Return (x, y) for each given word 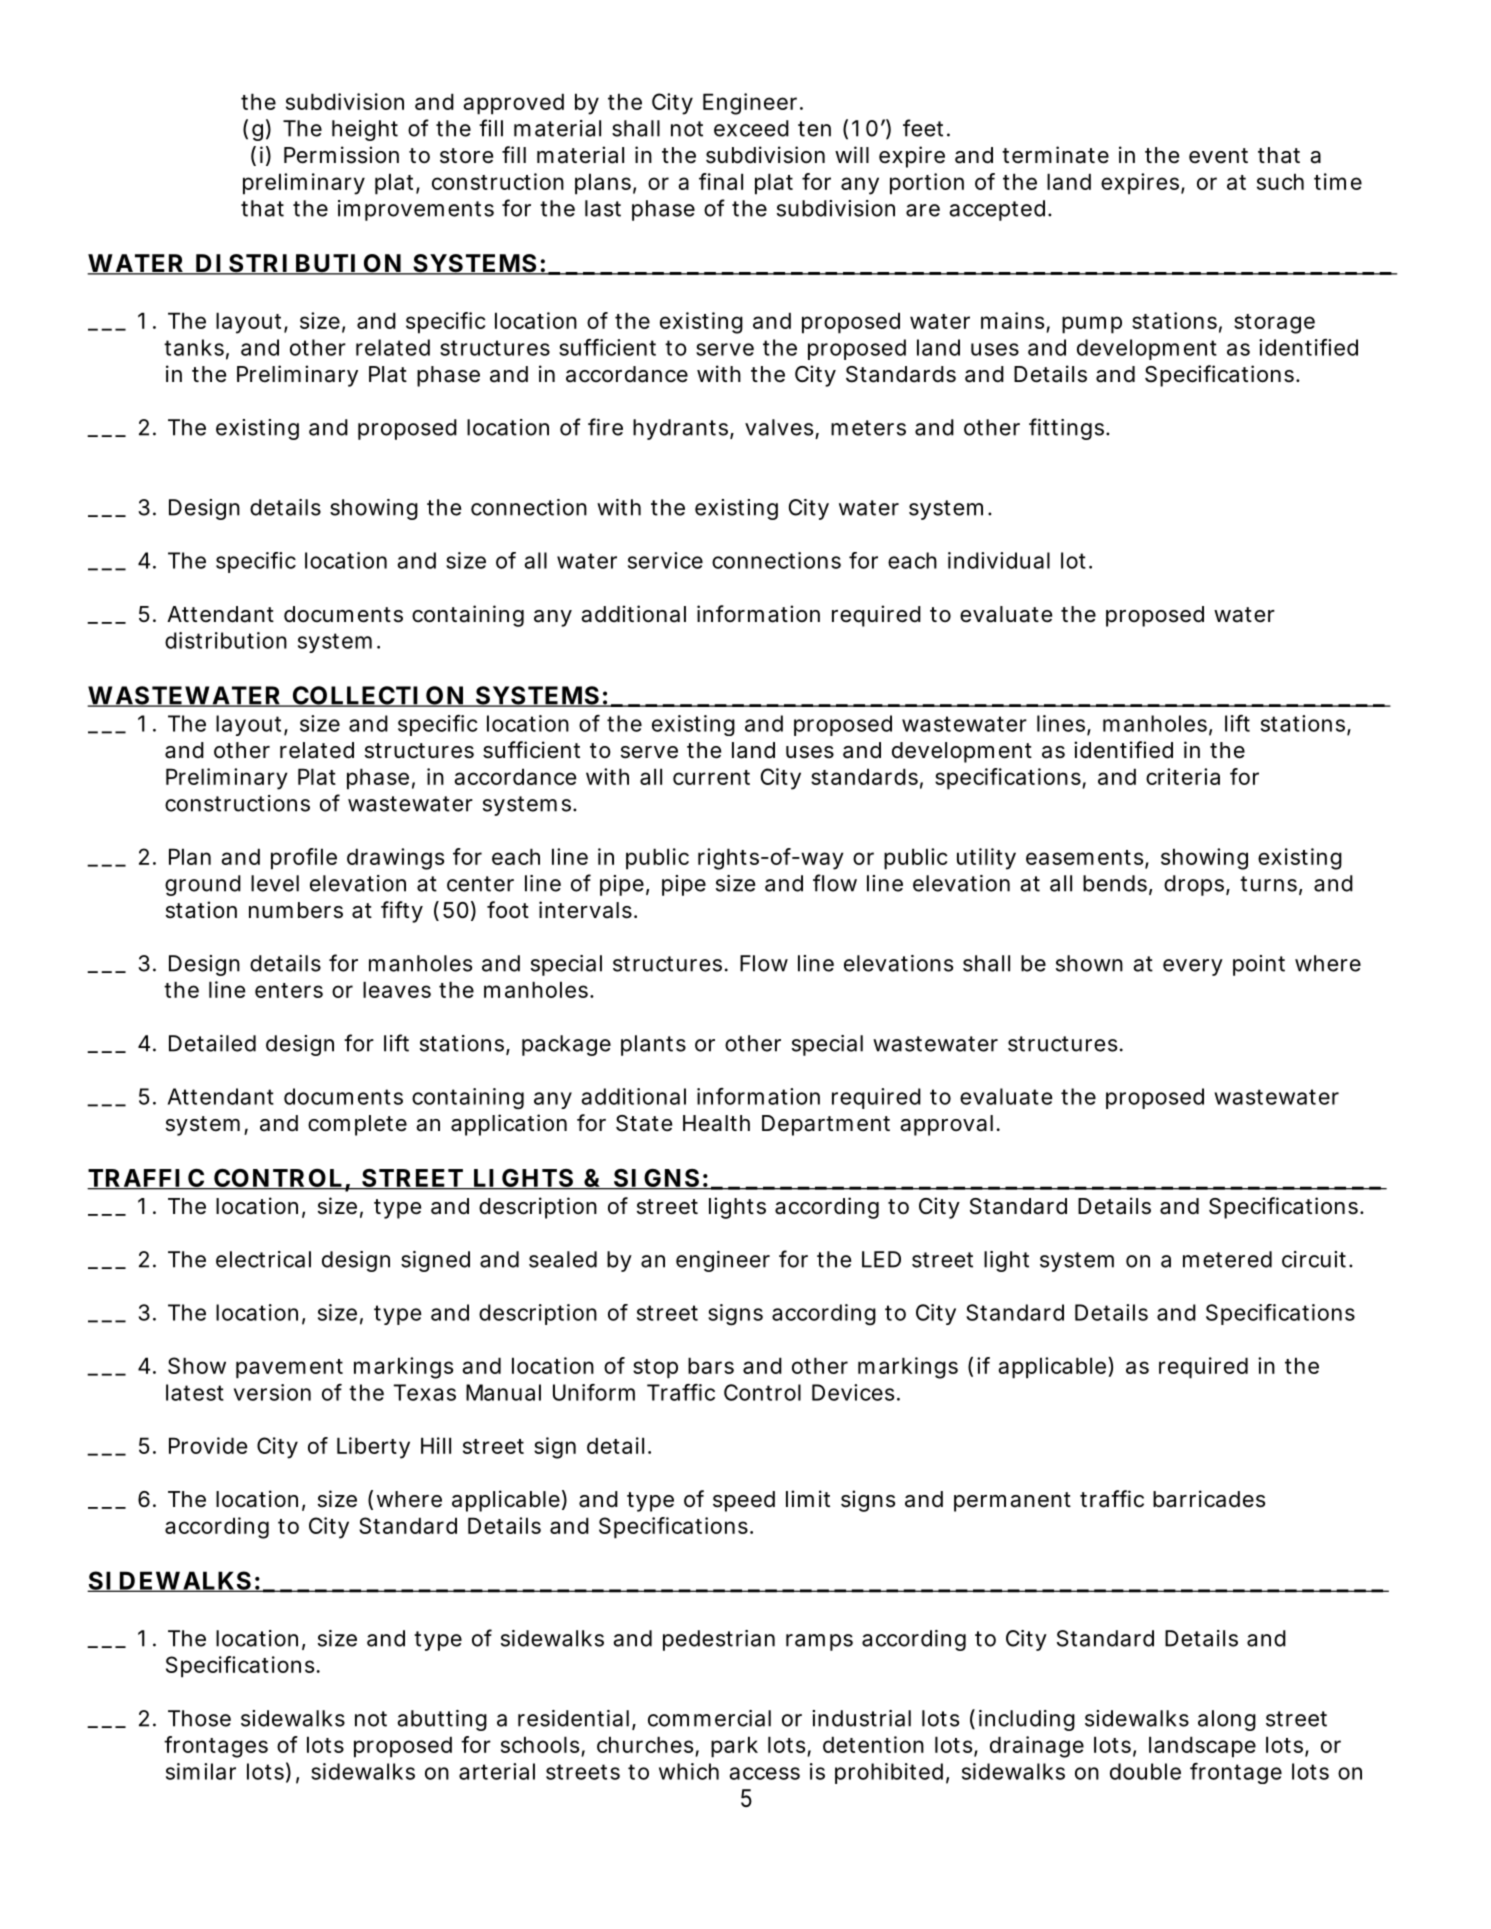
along (1227, 1720)
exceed (751, 128)
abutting (442, 1720)
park (734, 1747)
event (1218, 155)
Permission (341, 155)
